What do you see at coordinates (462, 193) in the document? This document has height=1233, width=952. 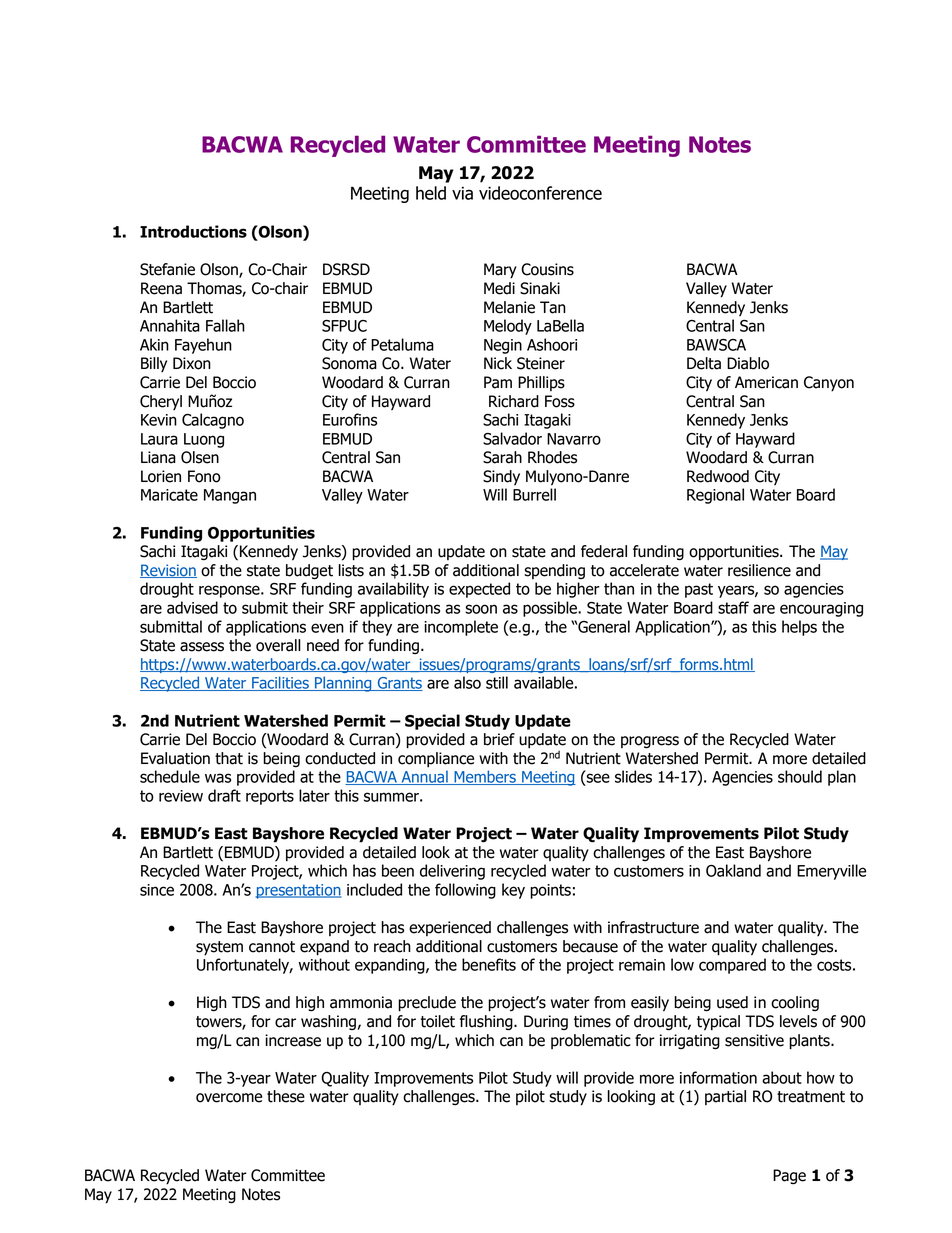 I see `via` at bounding box center [462, 193].
